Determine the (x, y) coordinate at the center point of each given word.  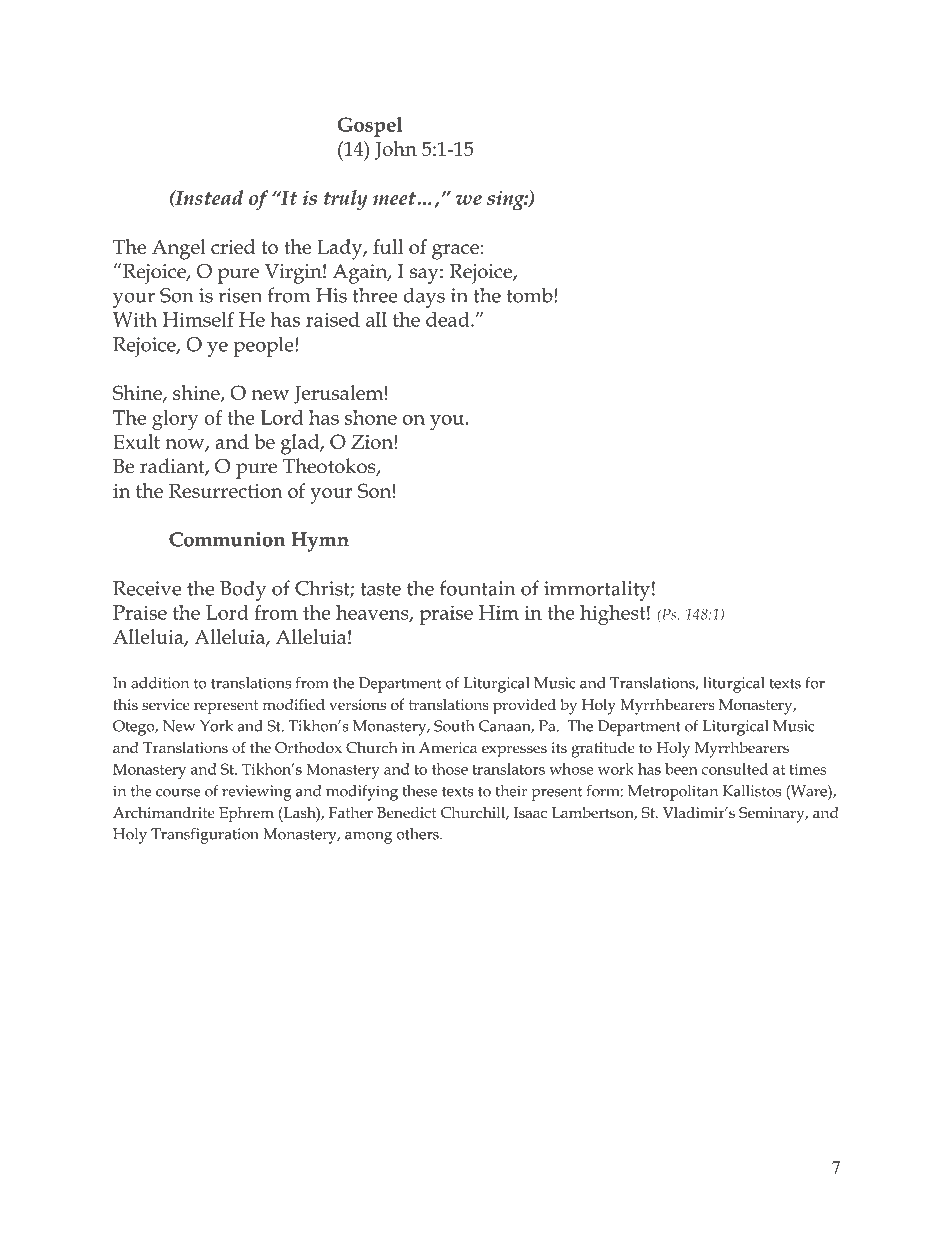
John (396, 150)
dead (449, 319)
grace (455, 252)
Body (243, 591)
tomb (531, 295)
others (419, 834)
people (265, 346)
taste (380, 589)
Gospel (370, 127)
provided (524, 706)
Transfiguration (205, 836)
